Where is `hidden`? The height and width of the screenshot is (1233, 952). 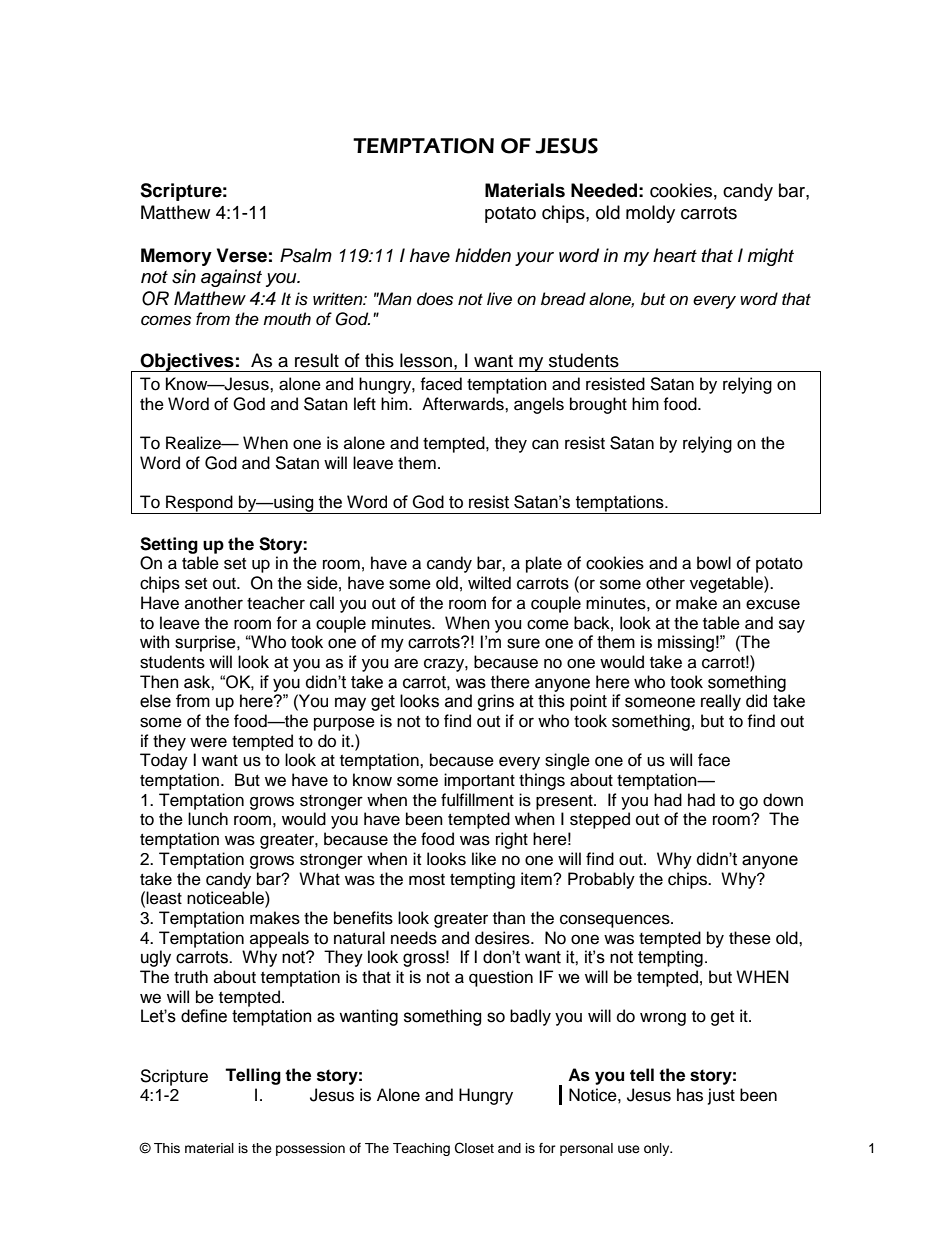
hidden is located at coordinates (483, 255).
